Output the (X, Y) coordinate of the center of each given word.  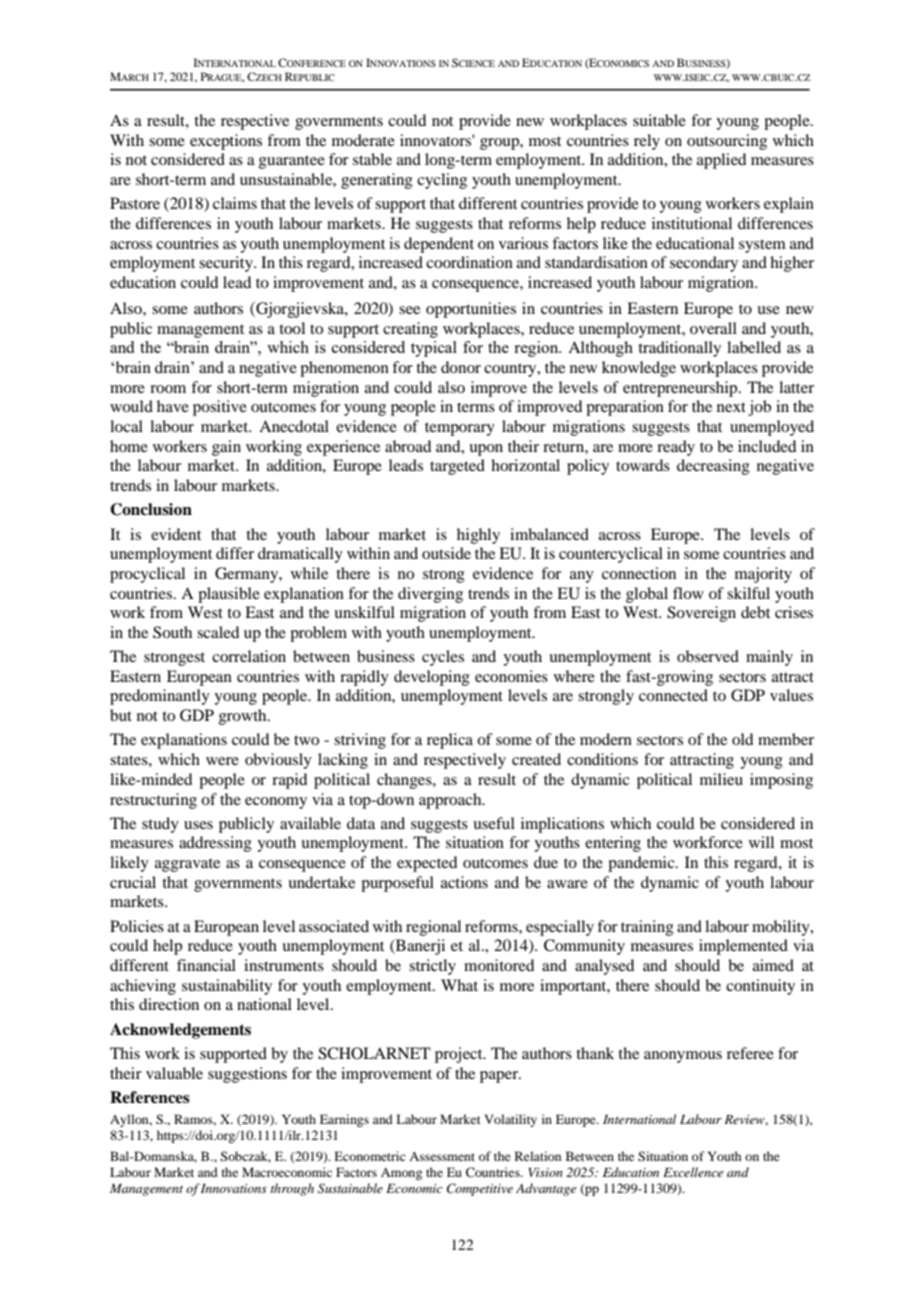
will (761, 842)
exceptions (226, 142)
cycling (442, 181)
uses (198, 825)
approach (451, 801)
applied (721, 161)
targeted (457, 467)
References (150, 1097)
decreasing (713, 467)
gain (226, 448)
